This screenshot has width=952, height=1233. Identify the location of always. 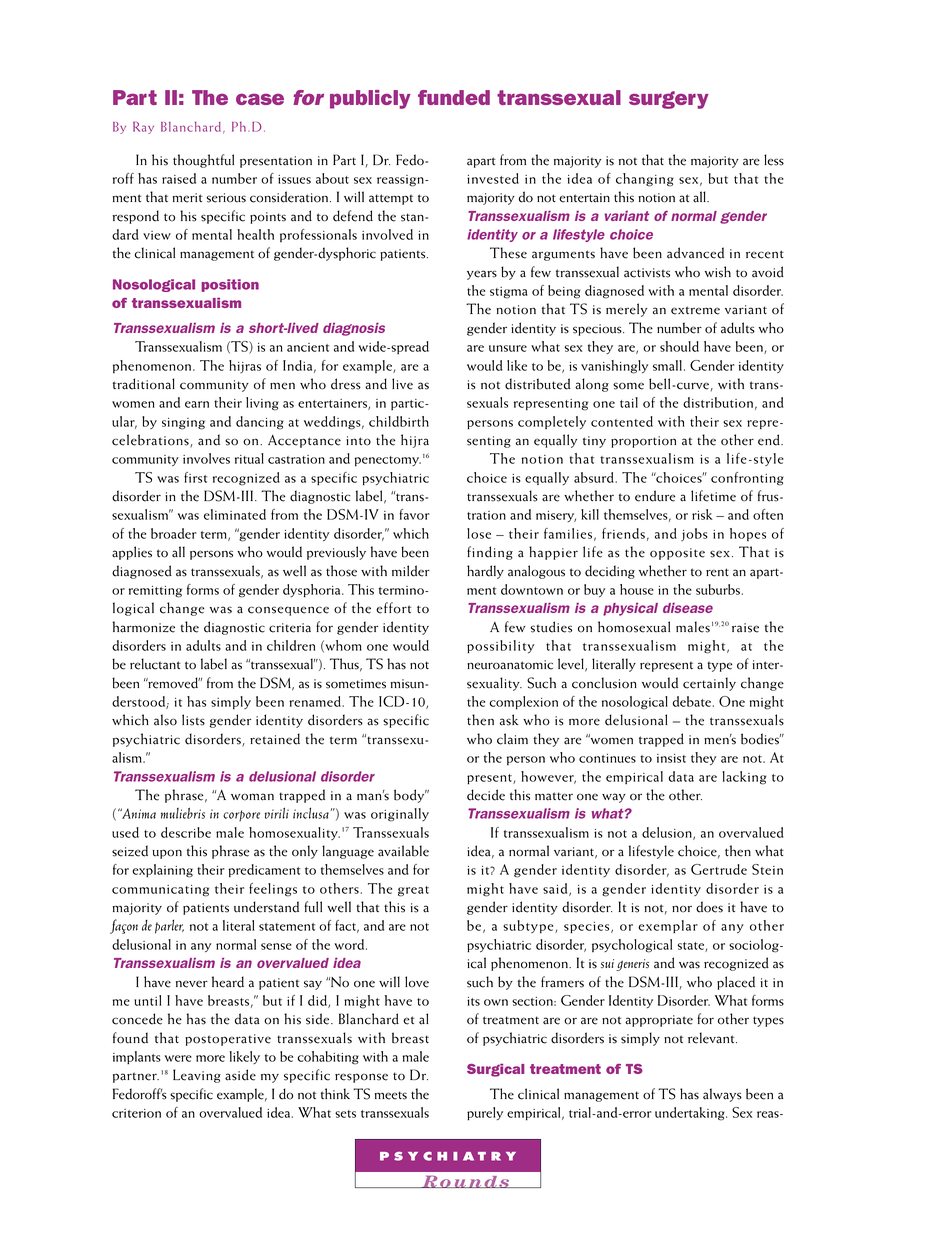
(722, 1095).
